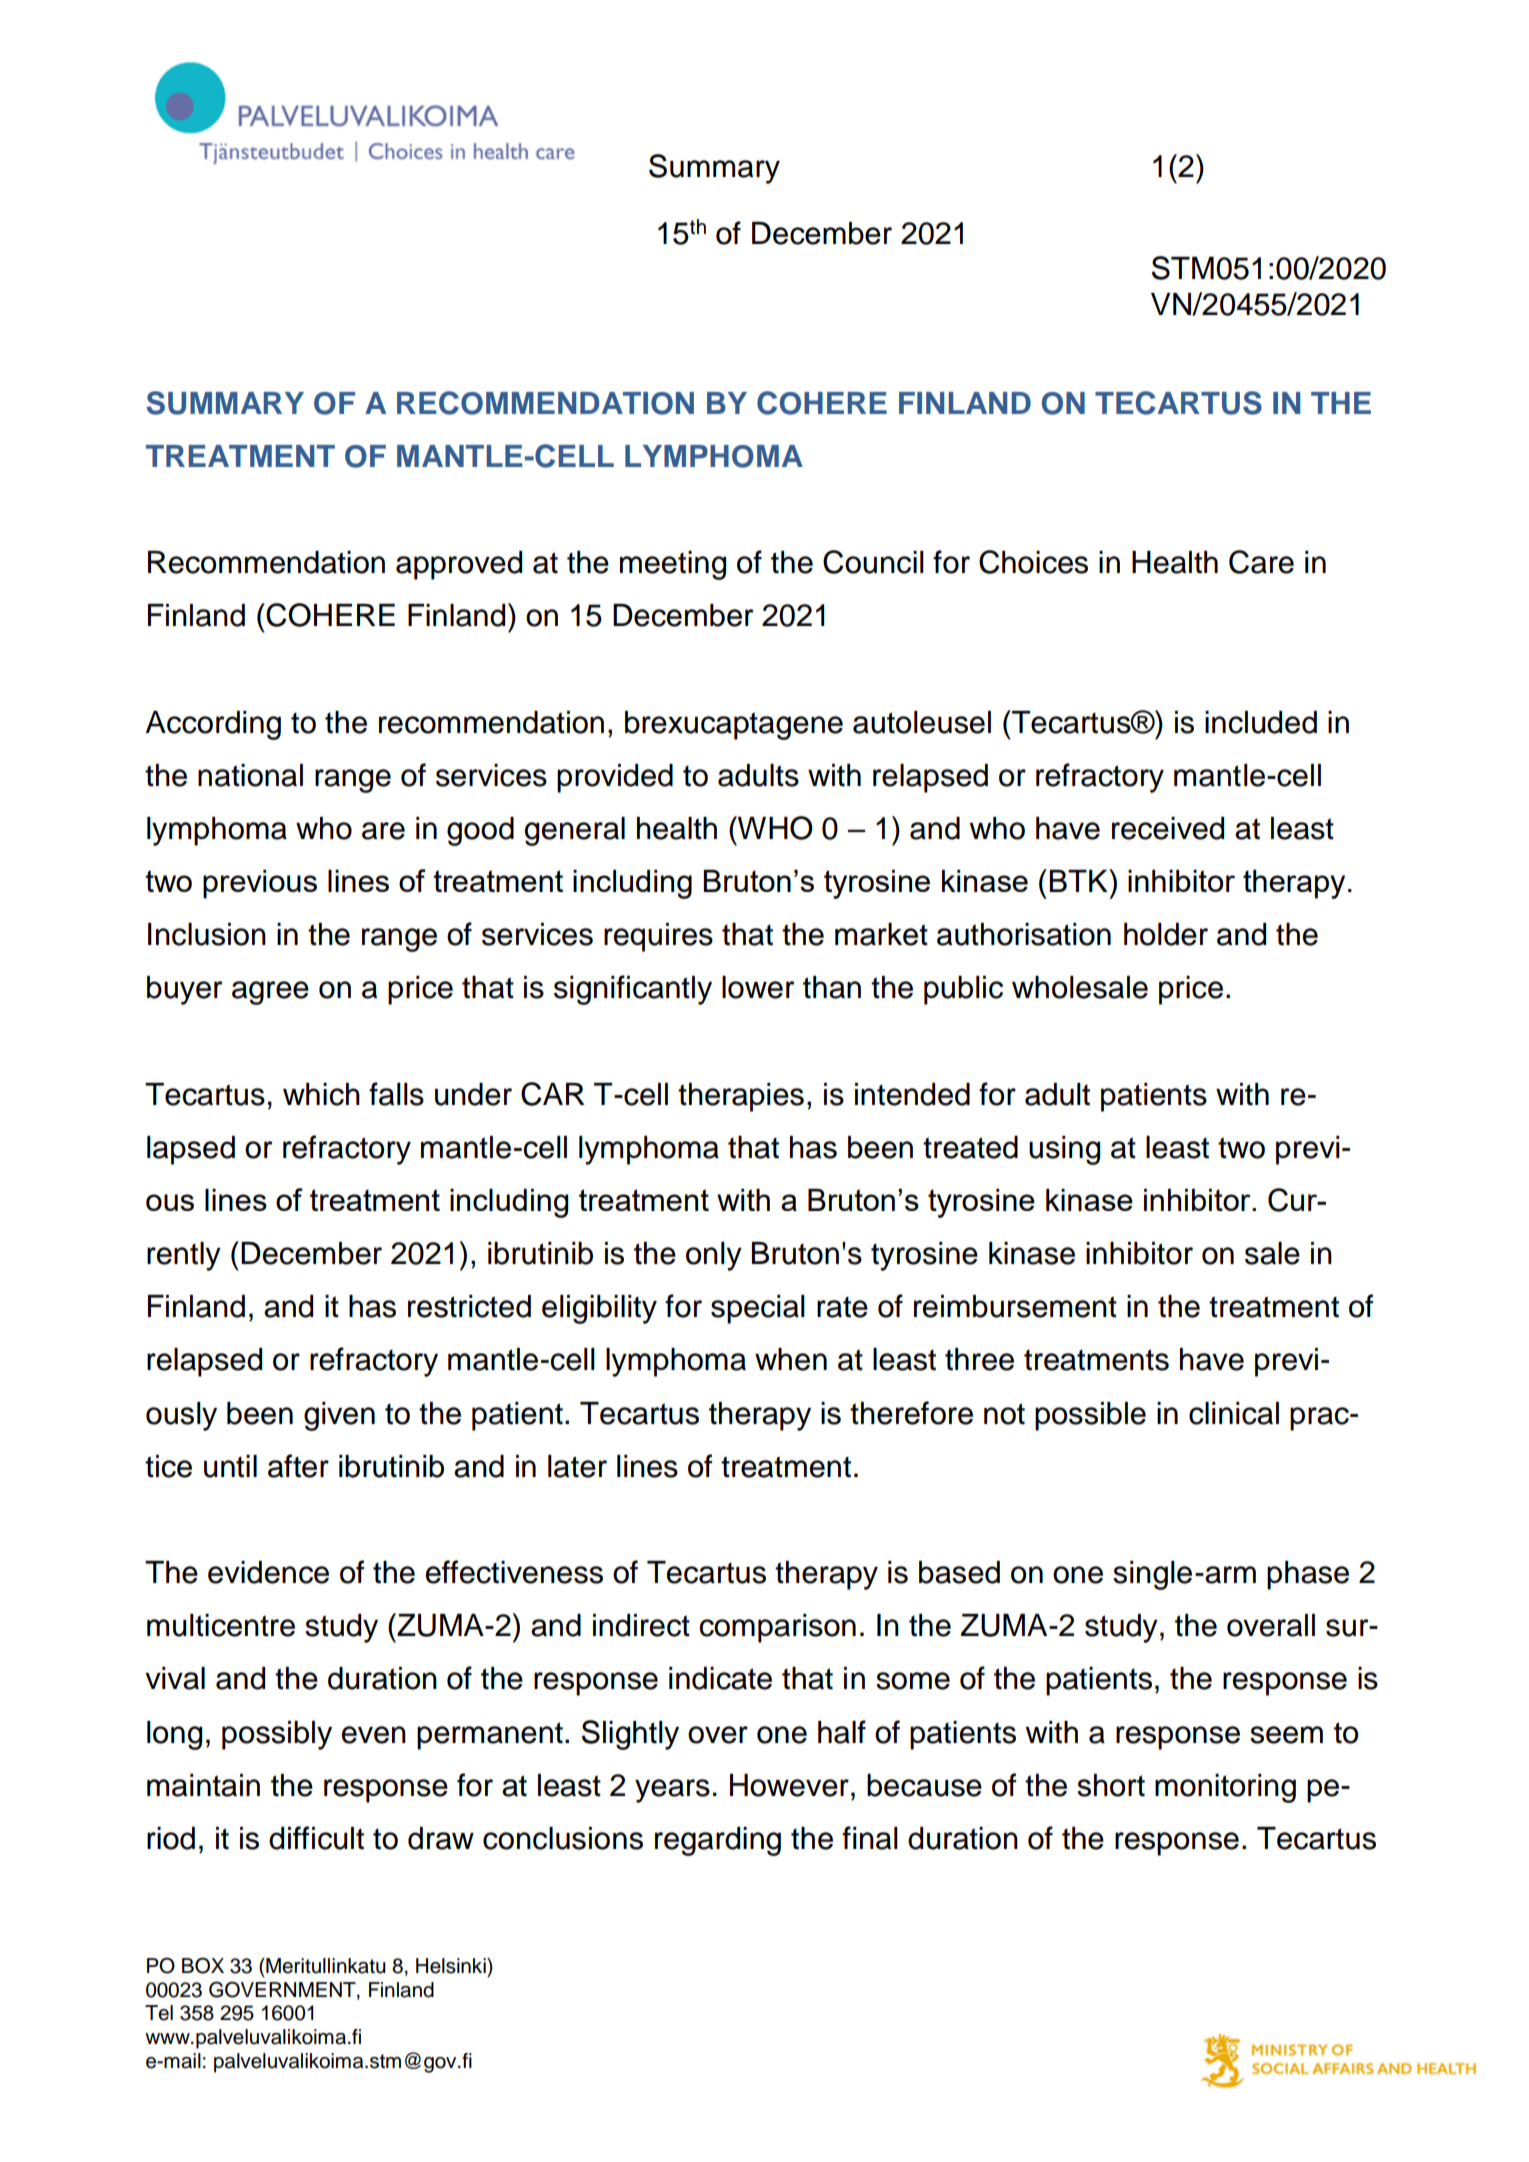  I want to click on after, so click(298, 1466).
